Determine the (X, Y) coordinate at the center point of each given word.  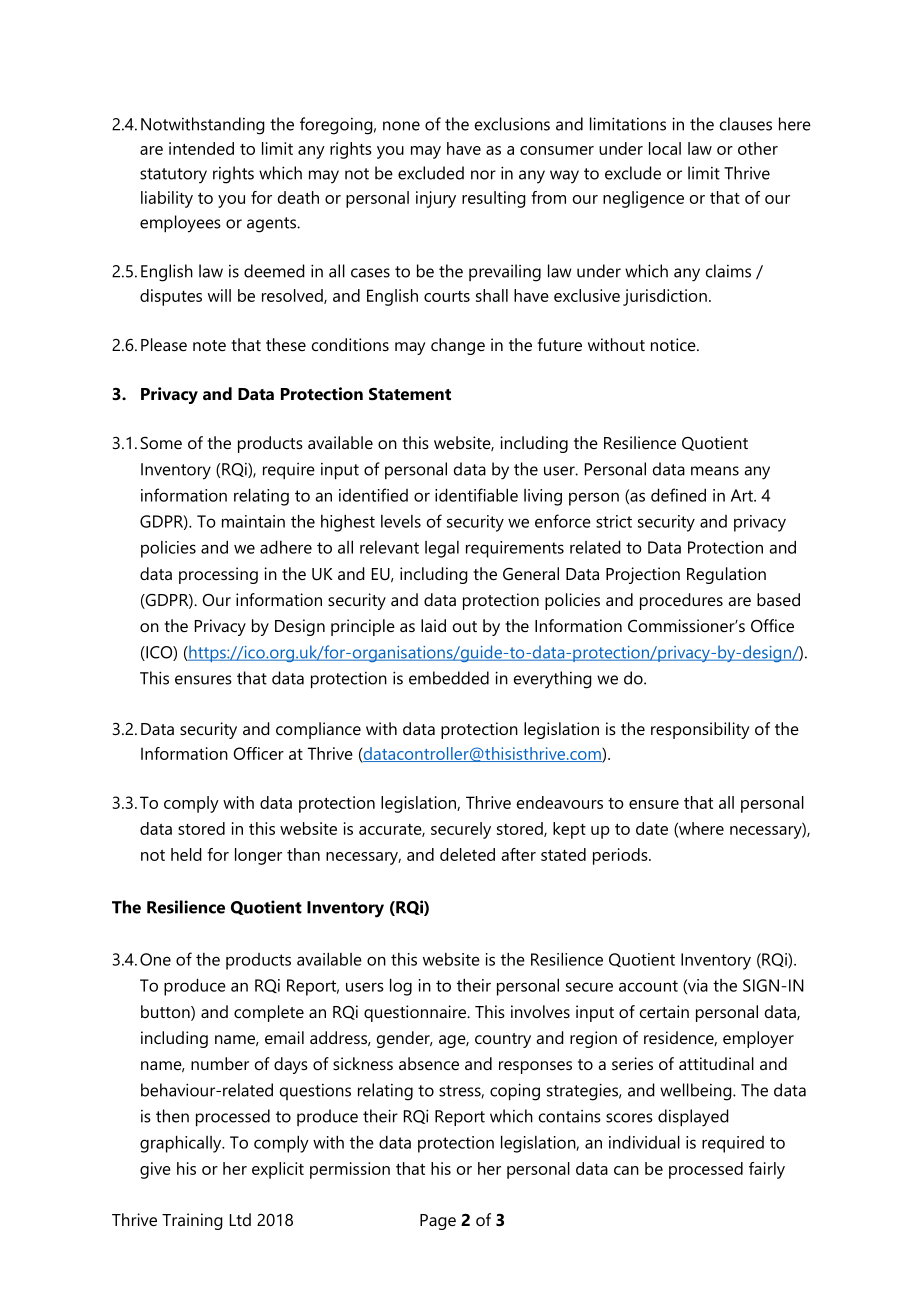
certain (664, 1011)
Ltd (240, 1219)
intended (201, 148)
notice (674, 344)
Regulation (726, 575)
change (458, 346)
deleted (467, 854)
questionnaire (416, 1013)
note (209, 345)
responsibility (700, 730)
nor (483, 175)
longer (258, 856)
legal (442, 549)
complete (269, 1013)
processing (218, 575)
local (665, 148)
